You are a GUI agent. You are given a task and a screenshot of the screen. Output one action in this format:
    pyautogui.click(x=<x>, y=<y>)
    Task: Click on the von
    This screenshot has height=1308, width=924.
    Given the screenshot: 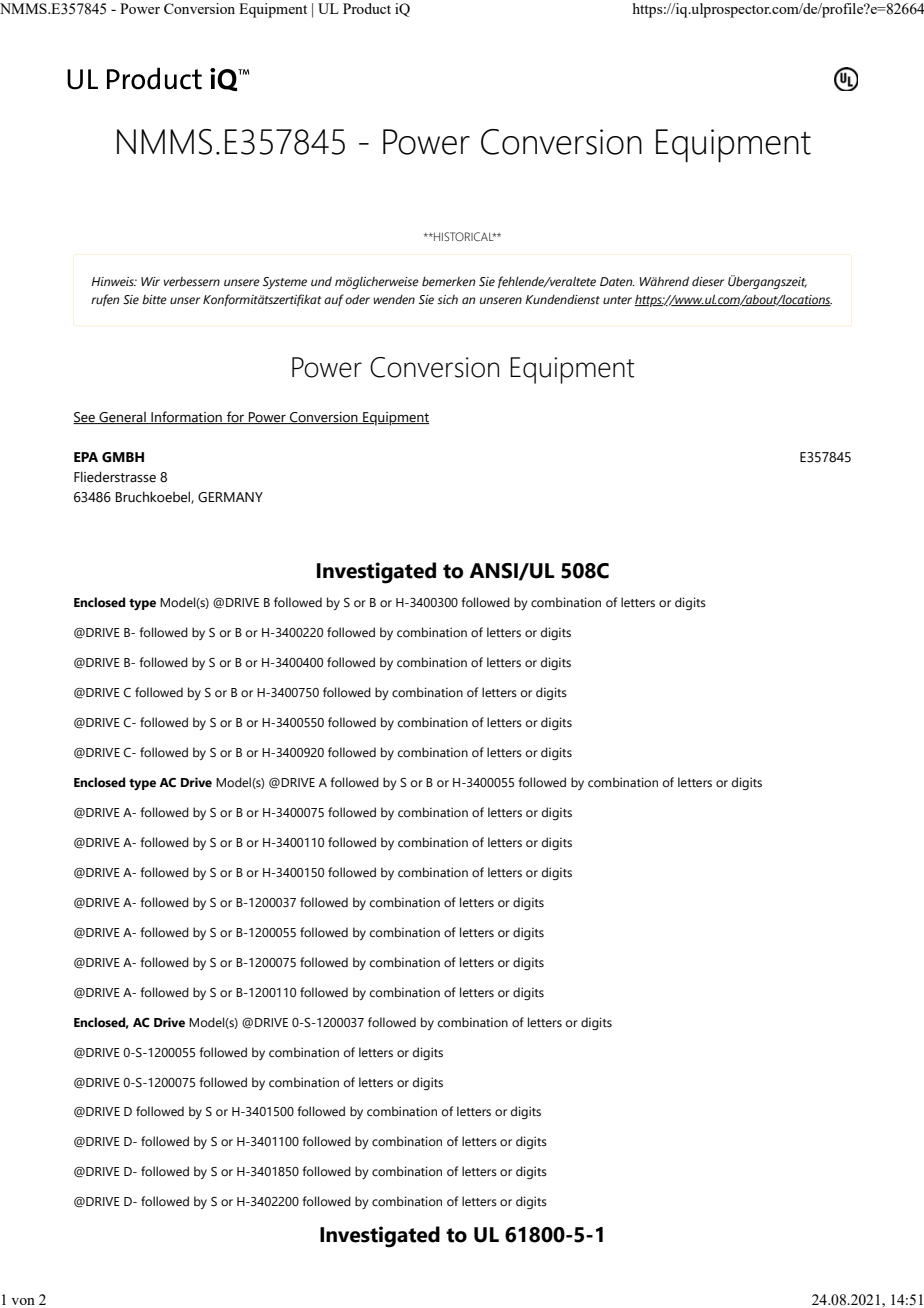 What is the action you would take?
    pyautogui.click(x=23, y=1301)
